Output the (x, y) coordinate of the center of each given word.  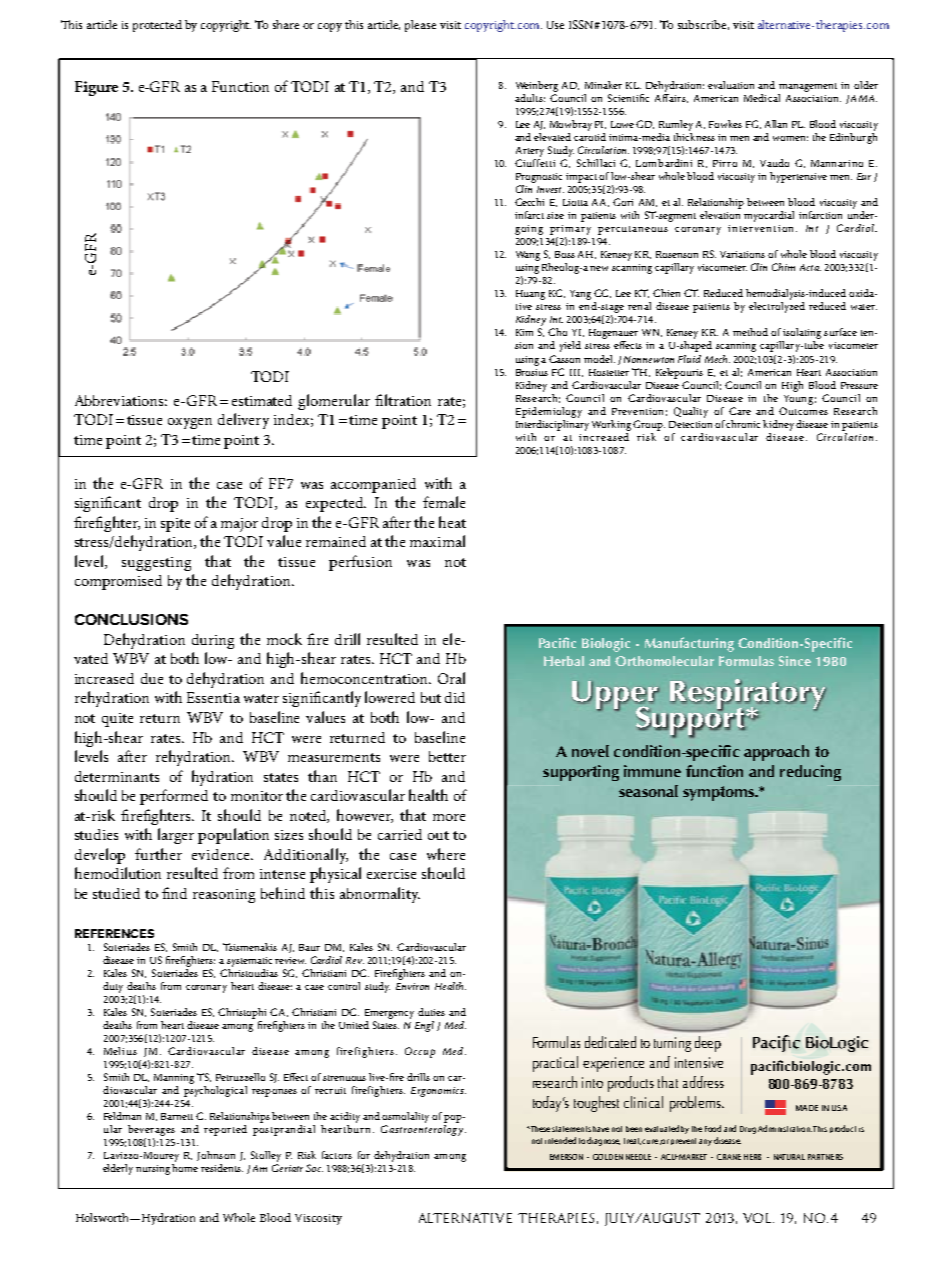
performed (174, 797)
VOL (758, 1218)
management (808, 87)
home (185, 1168)
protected (157, 26)
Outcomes (803, 411)
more (449, 817)
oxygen (190, 423)
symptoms (719, 793)
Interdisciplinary (552, 424)
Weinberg (537, 86)
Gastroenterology (423, 1130)
